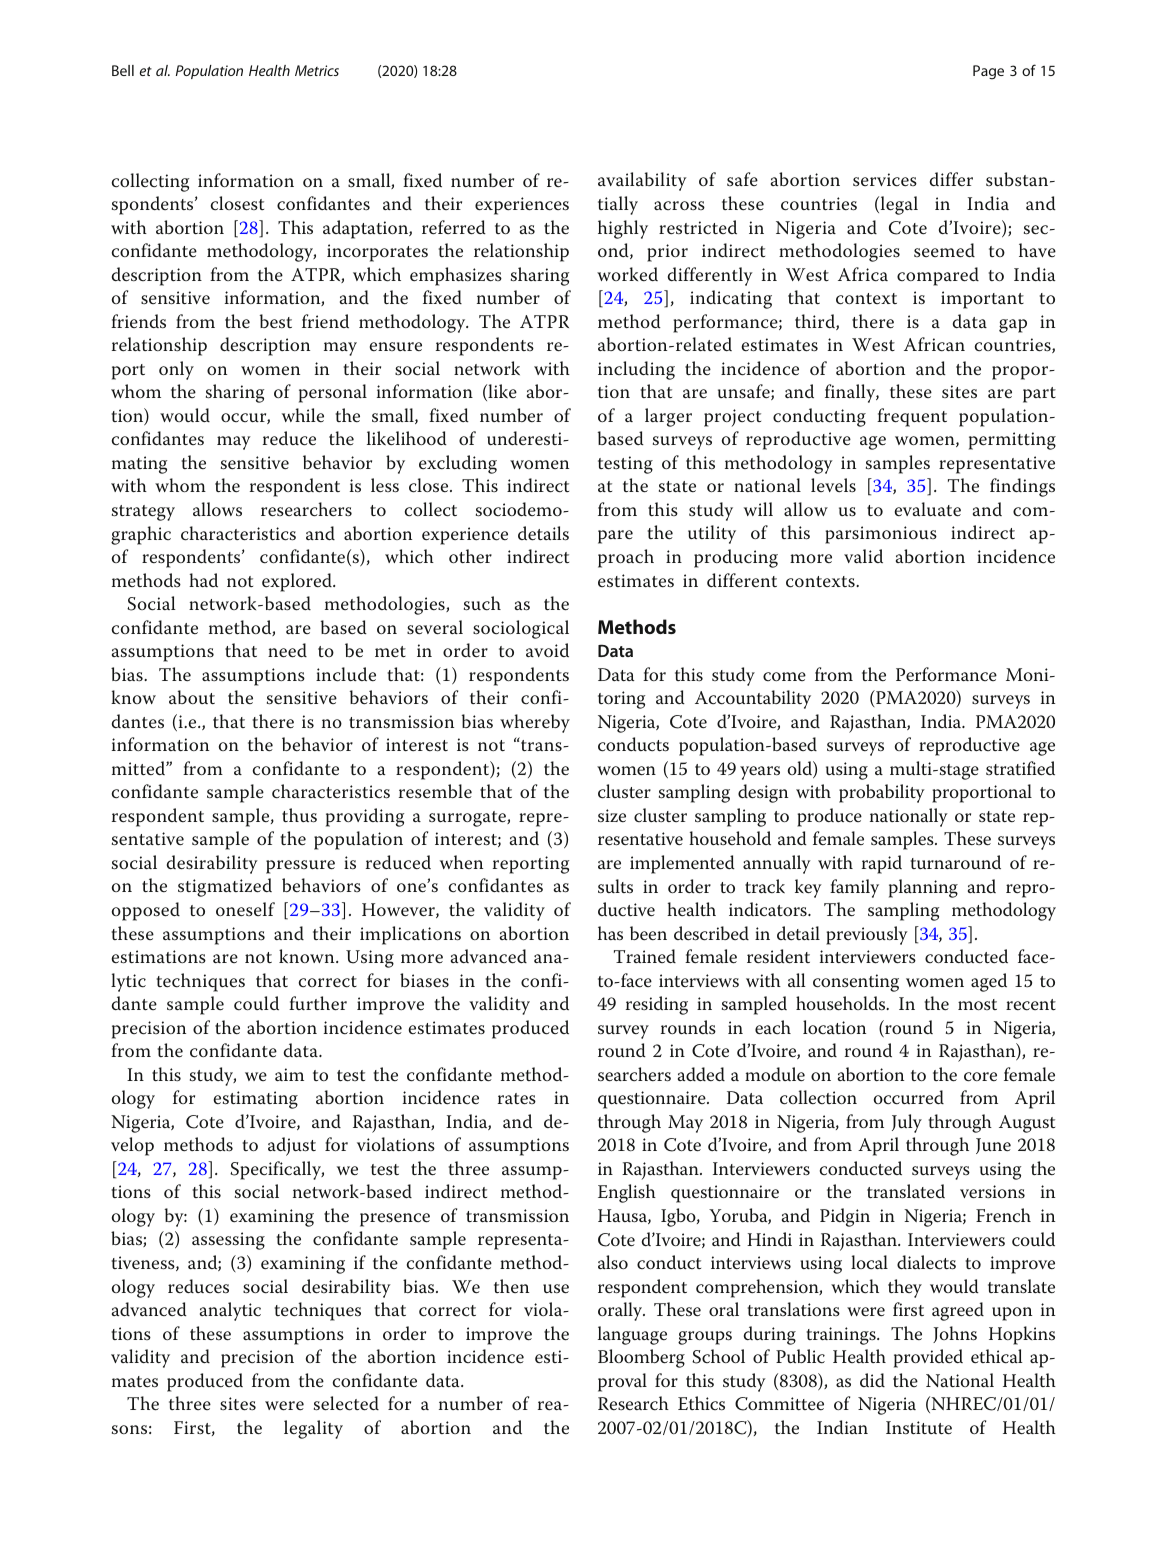  I want to click on frequent, so click(912, 417).
